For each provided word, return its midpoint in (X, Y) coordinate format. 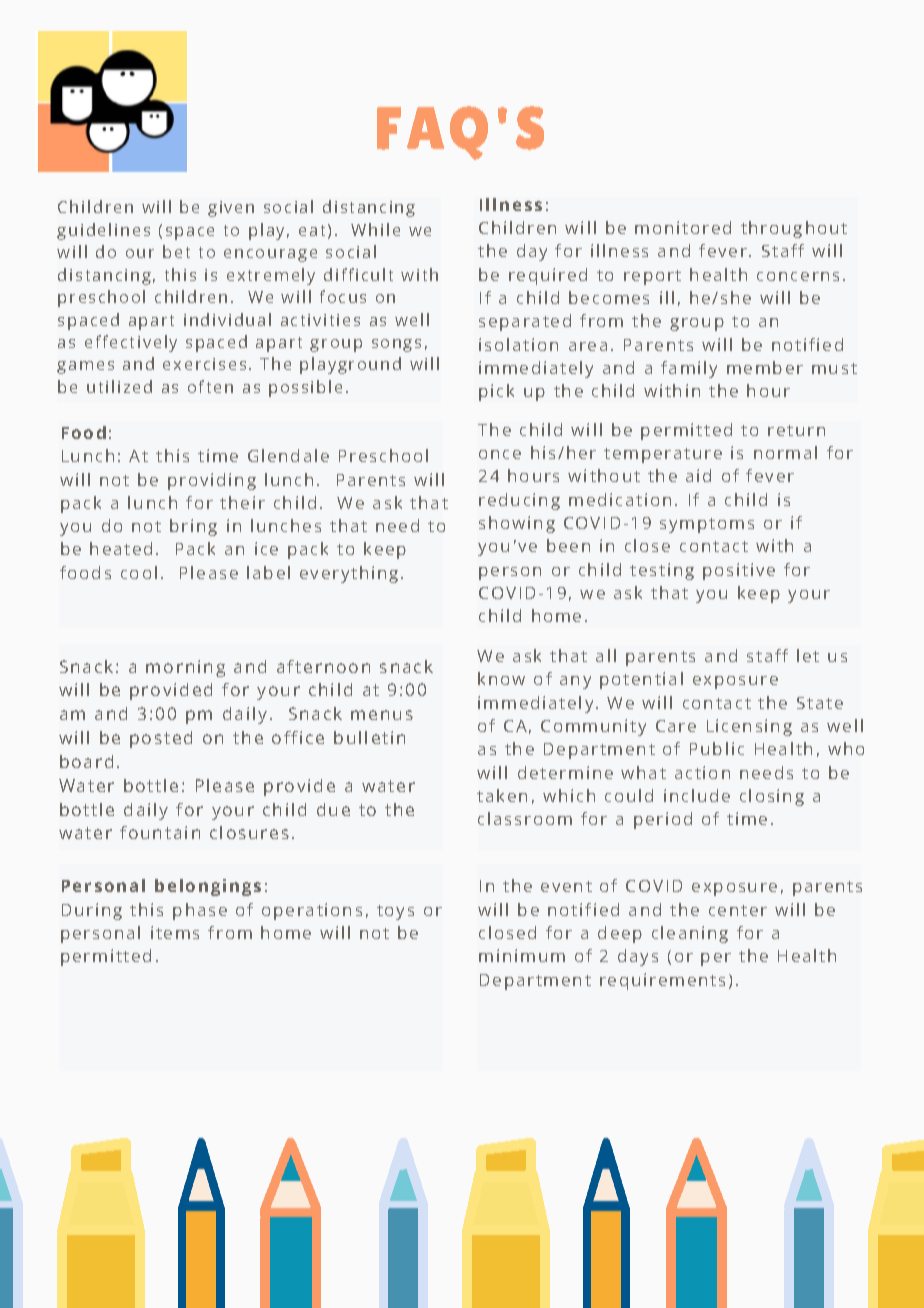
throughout (794, 229)
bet (176, 251)
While (375, 229)
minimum (522, 955)
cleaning (690, 934)
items (175, 932)
